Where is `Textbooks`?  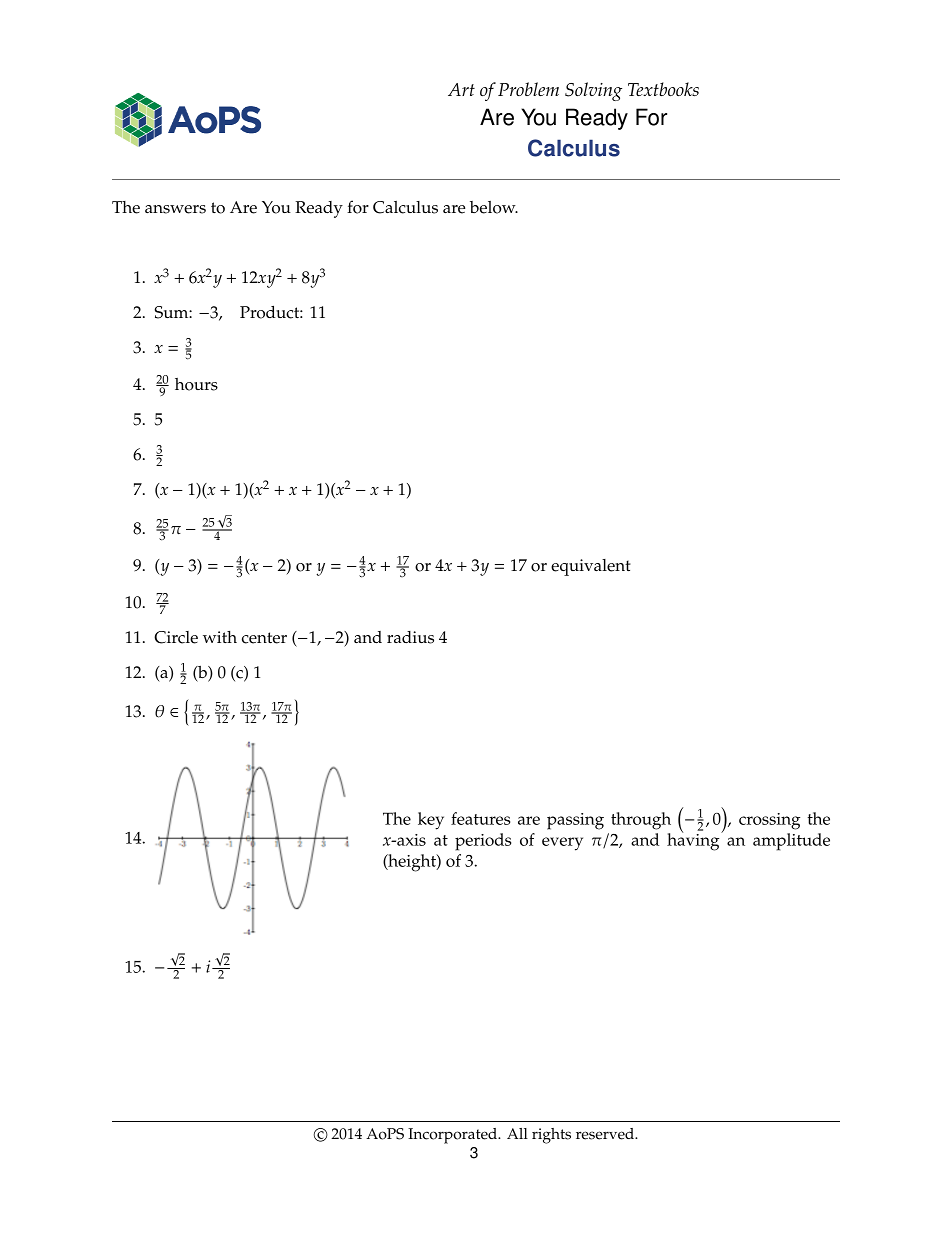 Textbooks is located at coordinates (663, 89).
